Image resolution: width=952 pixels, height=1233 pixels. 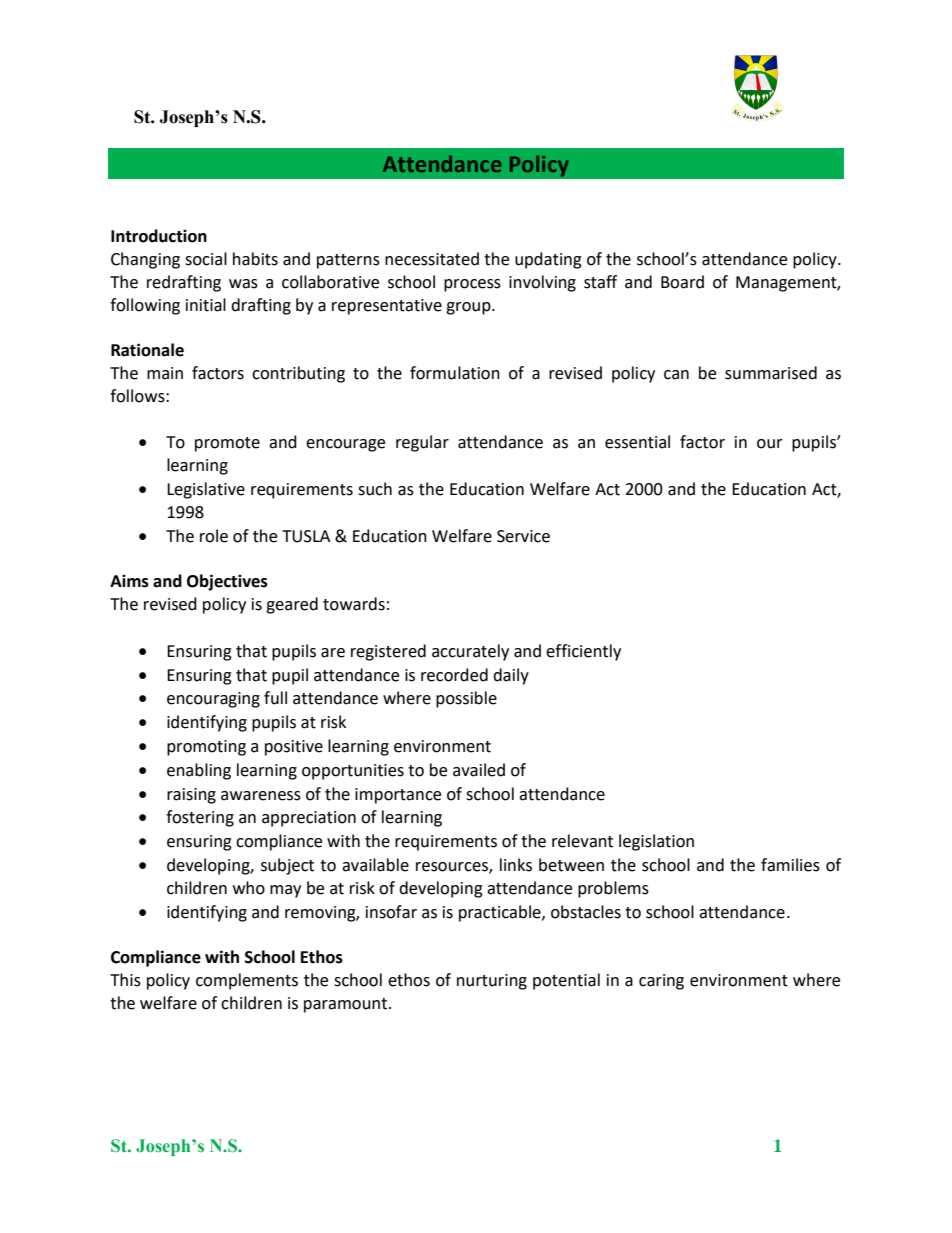 What do you see at coordinates (247, 981) in the screenshot?
I see `complements` at bounding box center [247, 981].
